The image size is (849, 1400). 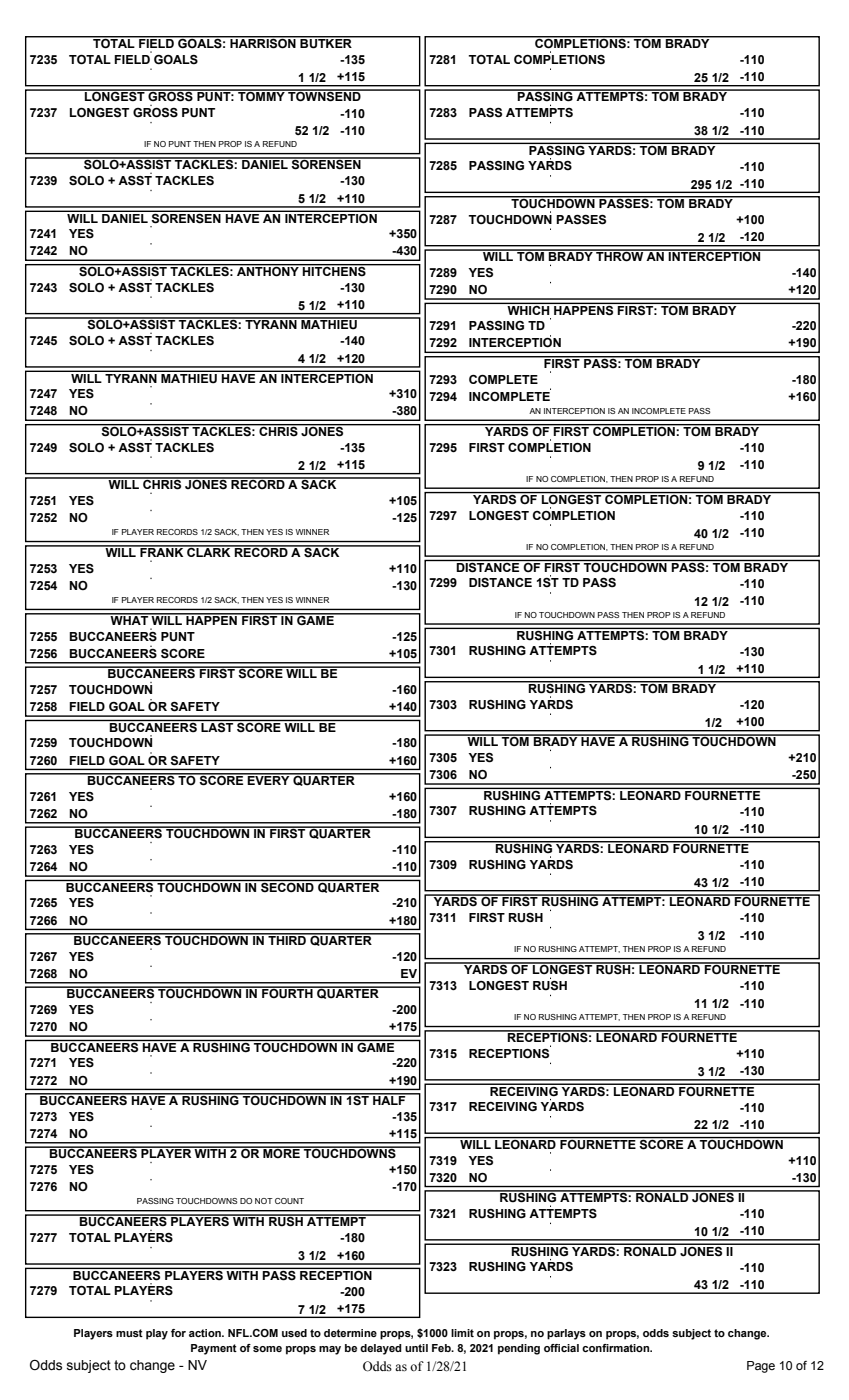 What do you see at coordinates (287, 886) in the screenshot?
I see `SECOND` at bounding box center [287, 886].
